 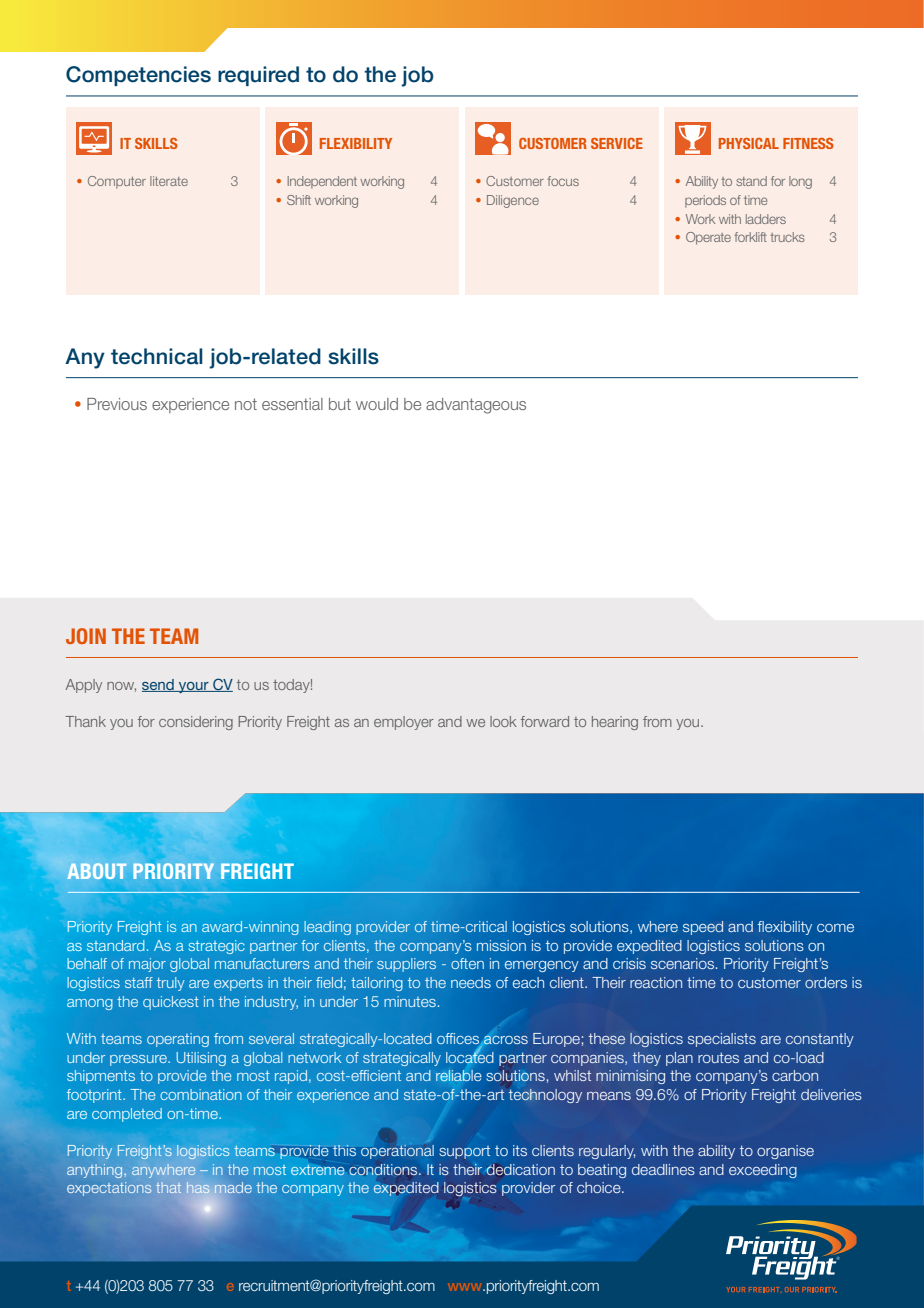 What do you see at coordinates (615, 723) in the document?
I see `hearing` at bounding box center [615, 723].
